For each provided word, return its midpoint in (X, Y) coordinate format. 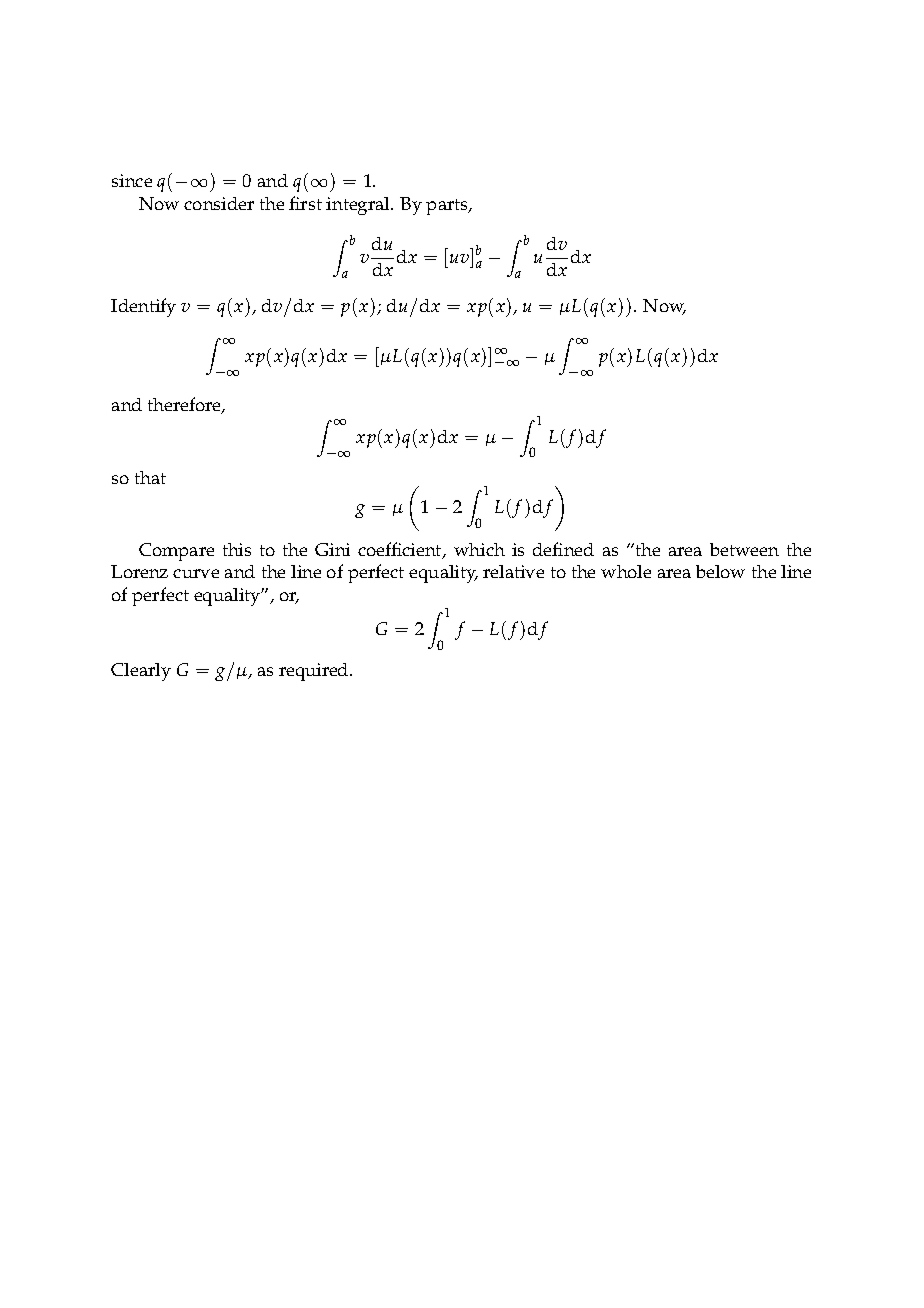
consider (219, 203)
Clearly (141, 672)
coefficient (401, 550)
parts (448, 207)
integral (359, 206)
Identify (143, 307)
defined (563, 549)
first (305, 203)
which (479, 549)
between (744, 549)
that (150, 477)
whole (626, 571)
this (237, 549)
